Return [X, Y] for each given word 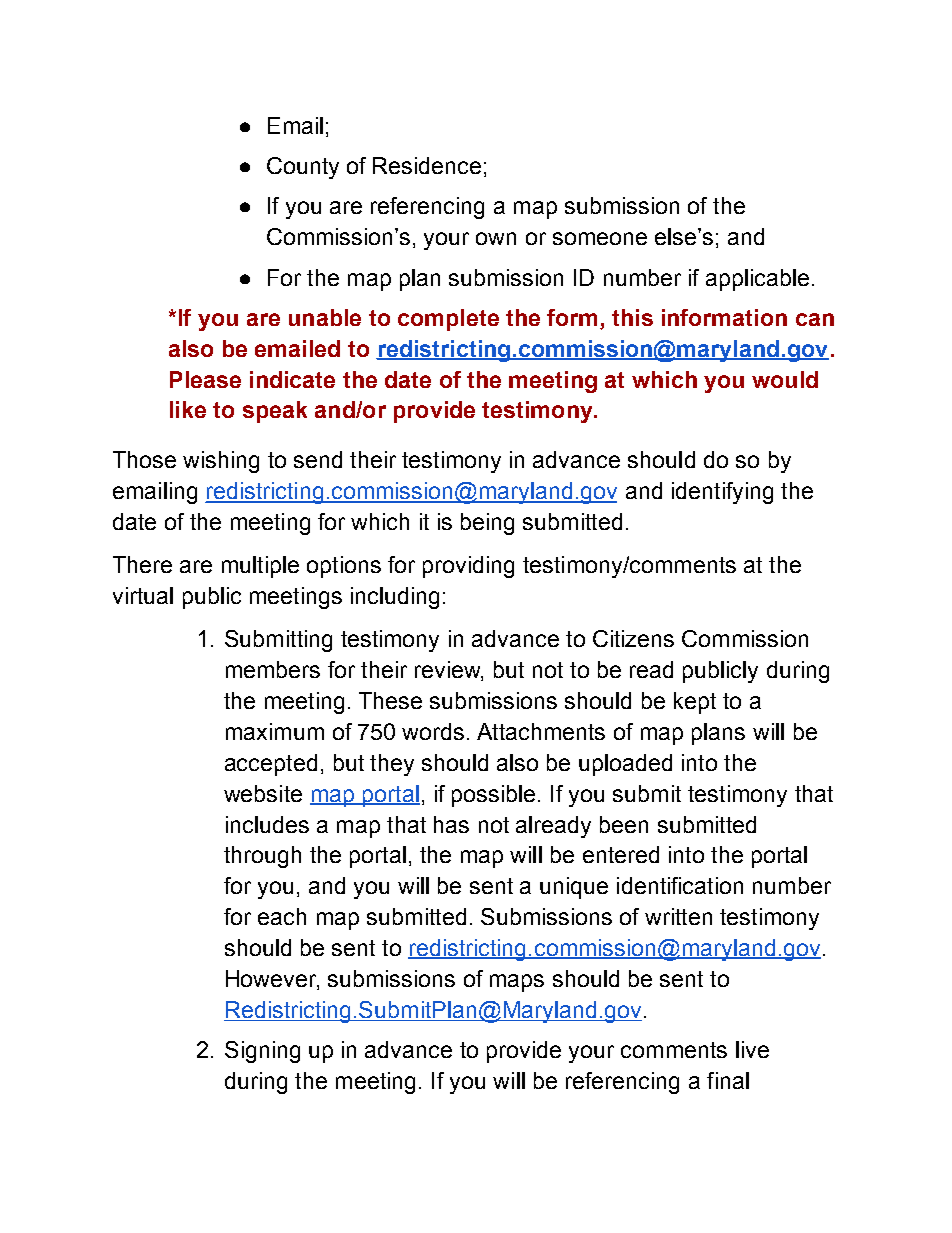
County [303, 168]
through [262, 857]
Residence [427, 165]
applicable [757, 280]
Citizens [633, 638]
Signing [262, 1052]
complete [448, 320]
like [188, 409]
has [451, 824]
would [785, 379]
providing [468, 567]
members [273, 669]
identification [680, 885]
